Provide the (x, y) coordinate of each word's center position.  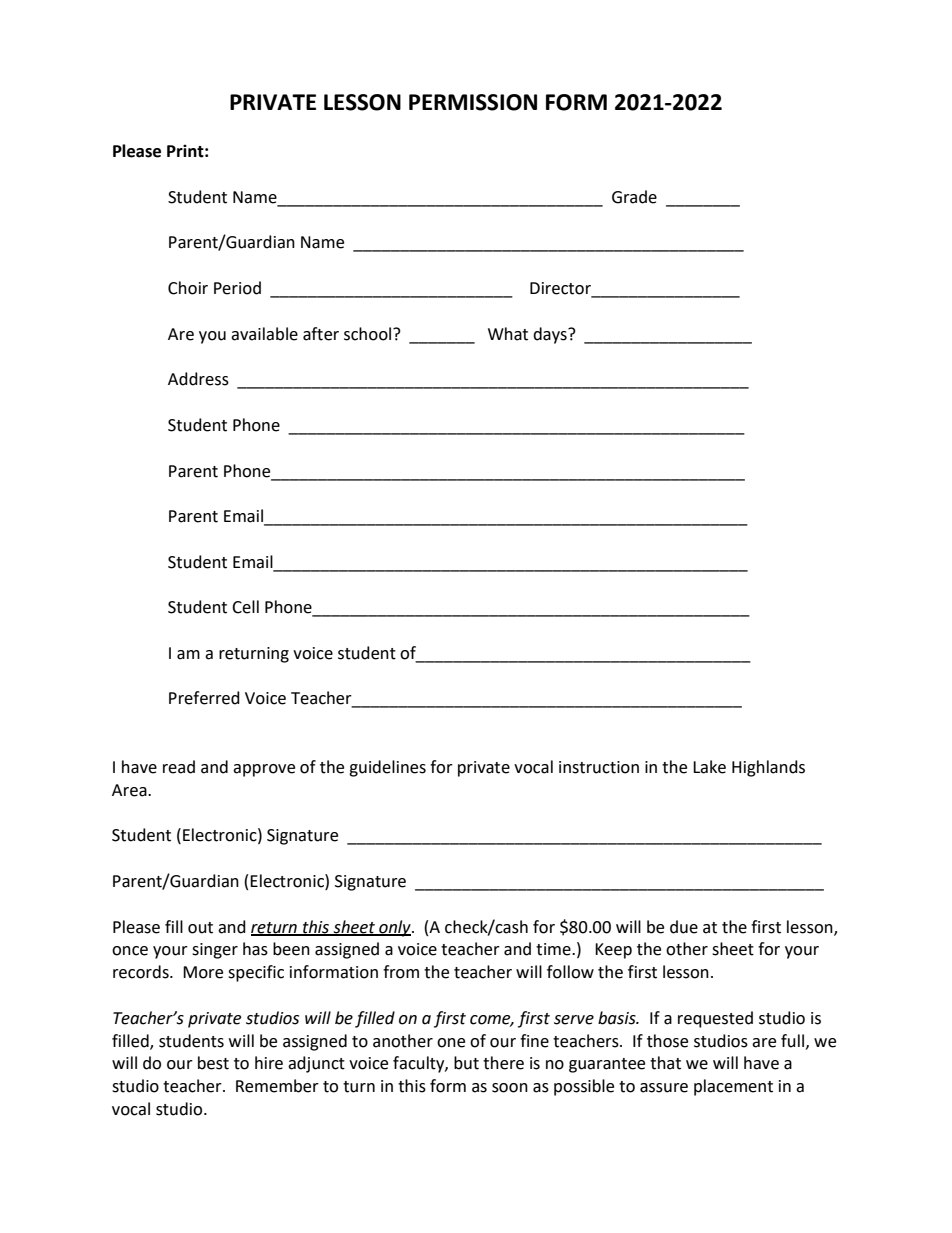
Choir (188, 288)
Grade (634, 197)
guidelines (387, 768)
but (466, 1063)
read (179, 767)
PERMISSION (473, 102)
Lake (709, 767)
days (551, 335)
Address (198, 379)
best (213, 1063)
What (508, 334)
